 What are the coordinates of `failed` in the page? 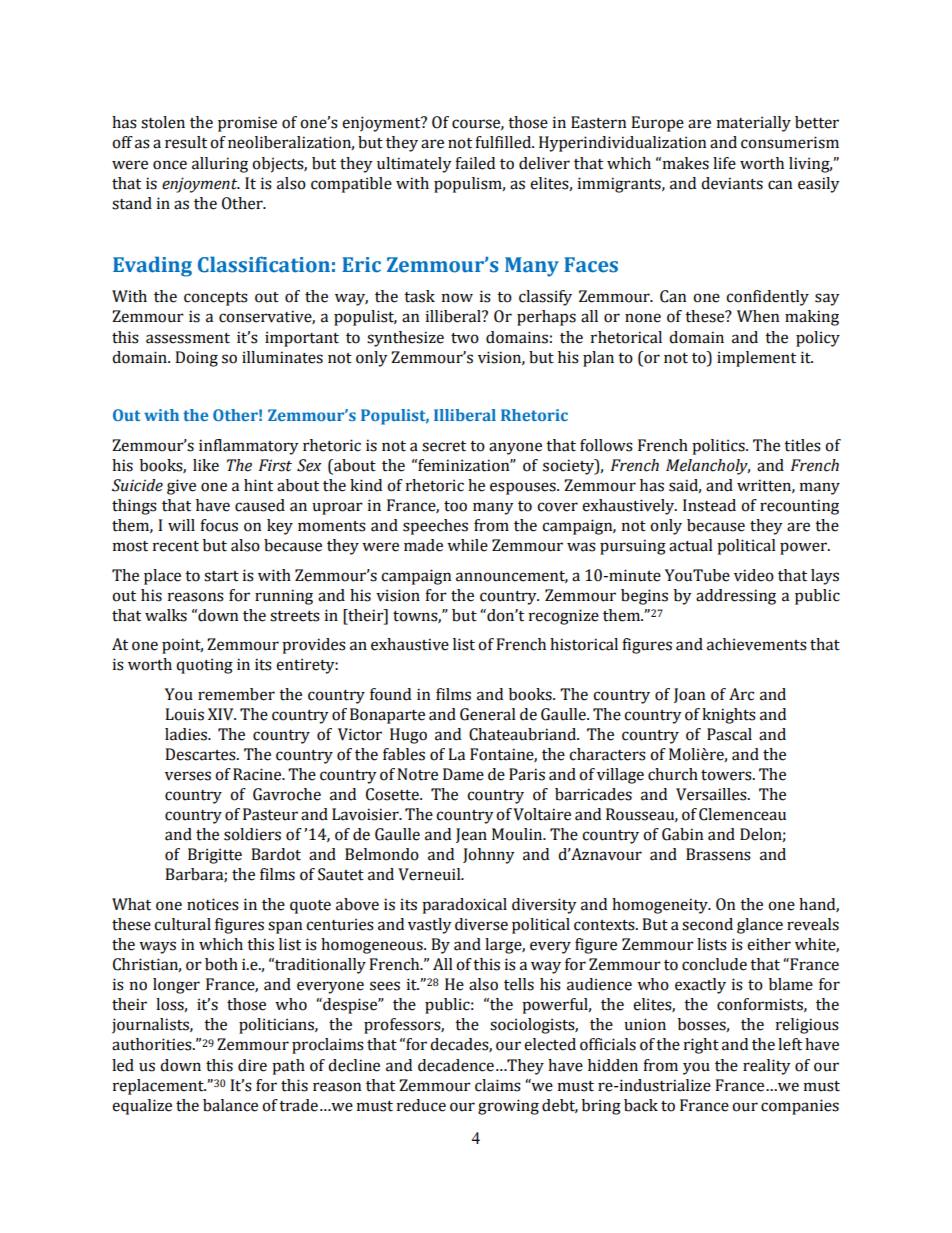 It's located at (475, 163).
